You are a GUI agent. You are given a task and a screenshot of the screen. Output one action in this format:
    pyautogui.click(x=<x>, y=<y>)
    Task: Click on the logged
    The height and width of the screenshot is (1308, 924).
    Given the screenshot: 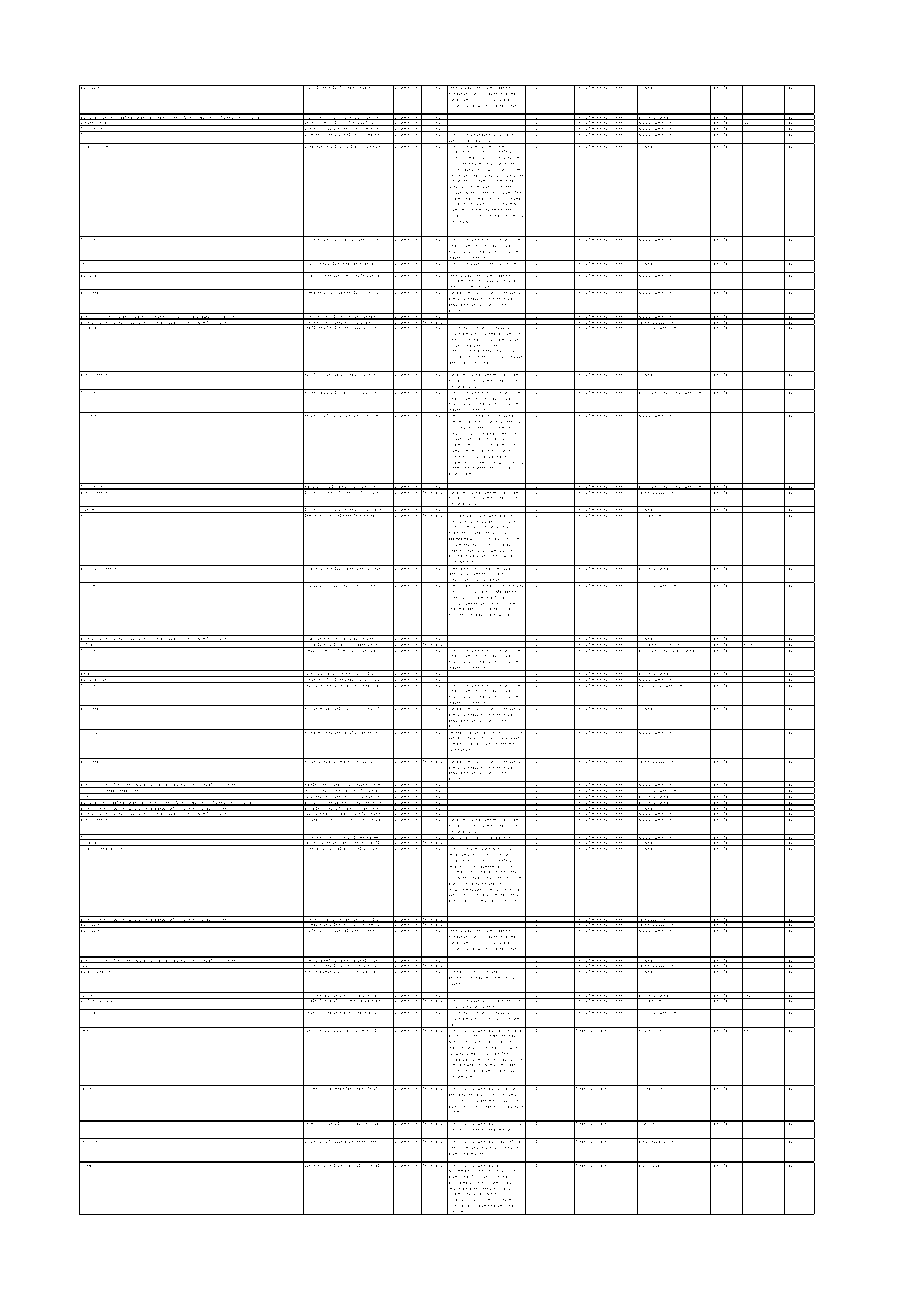 What is the action you would take?
    pyautogui.click(x=453, y=984)
